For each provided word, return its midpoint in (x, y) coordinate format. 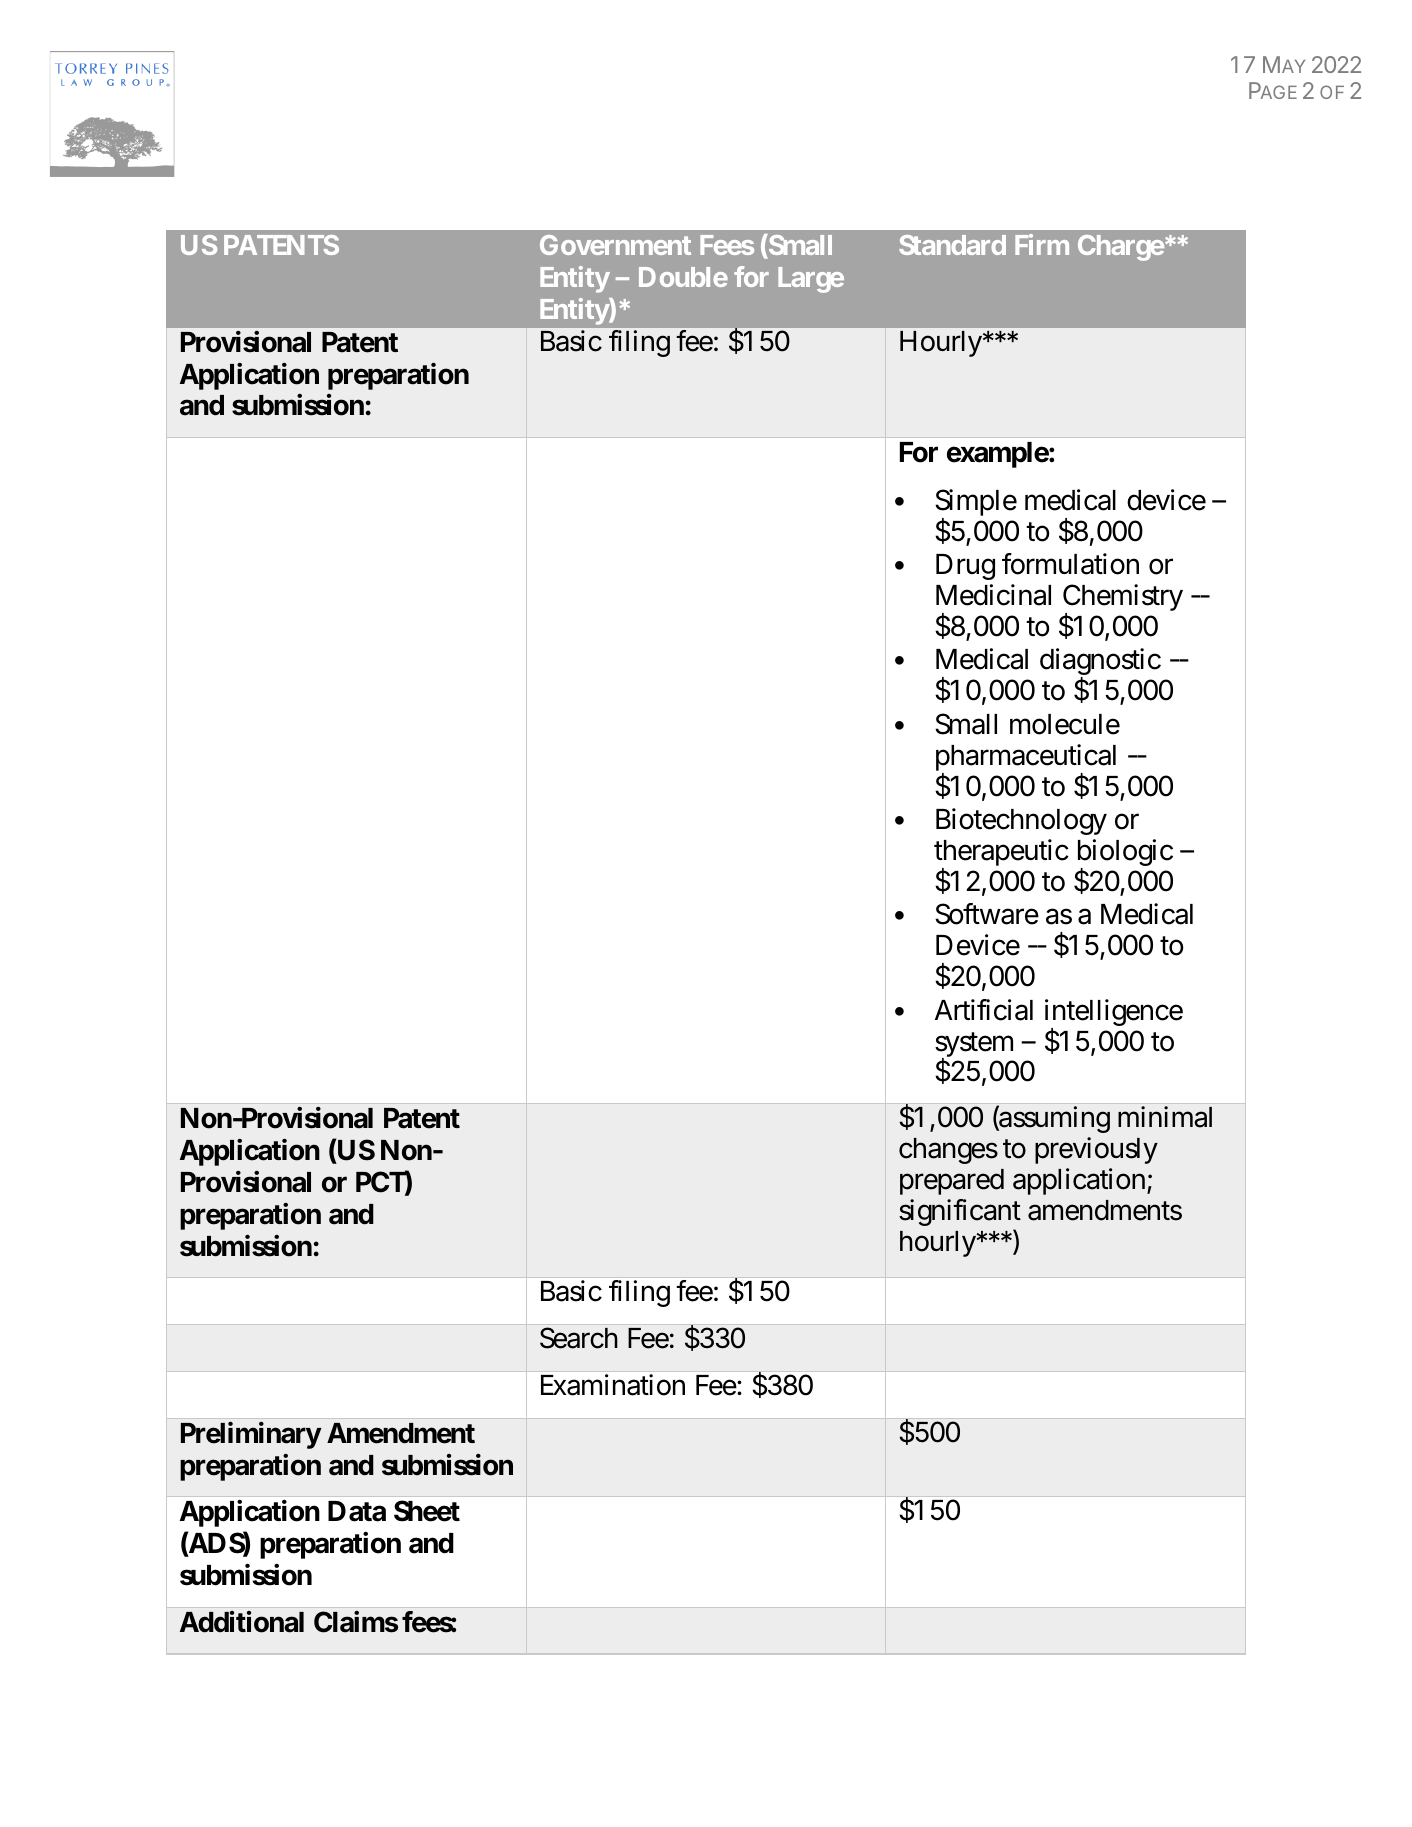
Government (615, 245)
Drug (965, 567)
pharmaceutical (1026, 759)
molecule (1065, 724)
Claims (356, 1622)
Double (683, 277)
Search (579, 1338)
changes (948, 1151)
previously (1096, 1150)
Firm (1042, 244)
